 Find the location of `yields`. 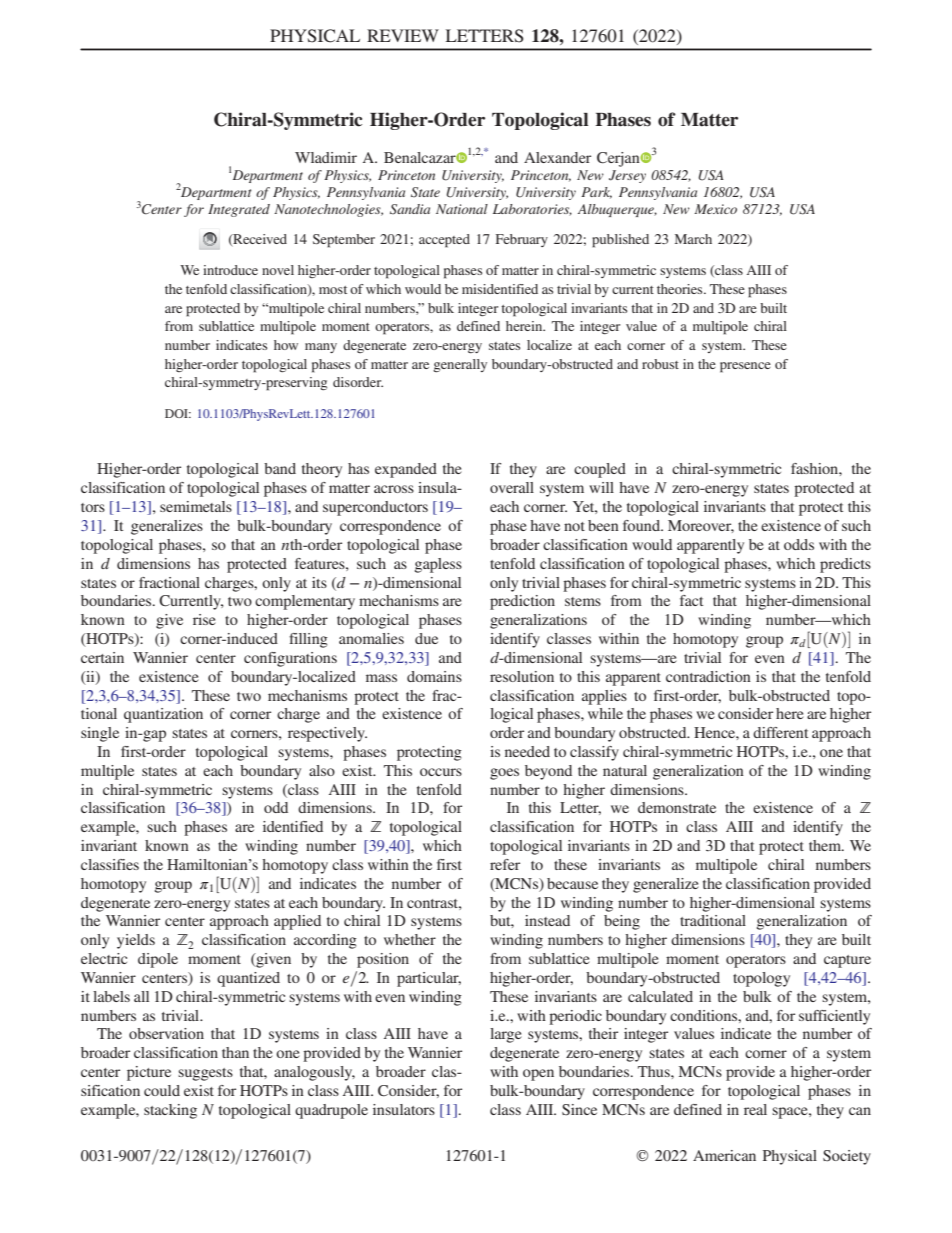

yields is located at coordinates (136, 941).
